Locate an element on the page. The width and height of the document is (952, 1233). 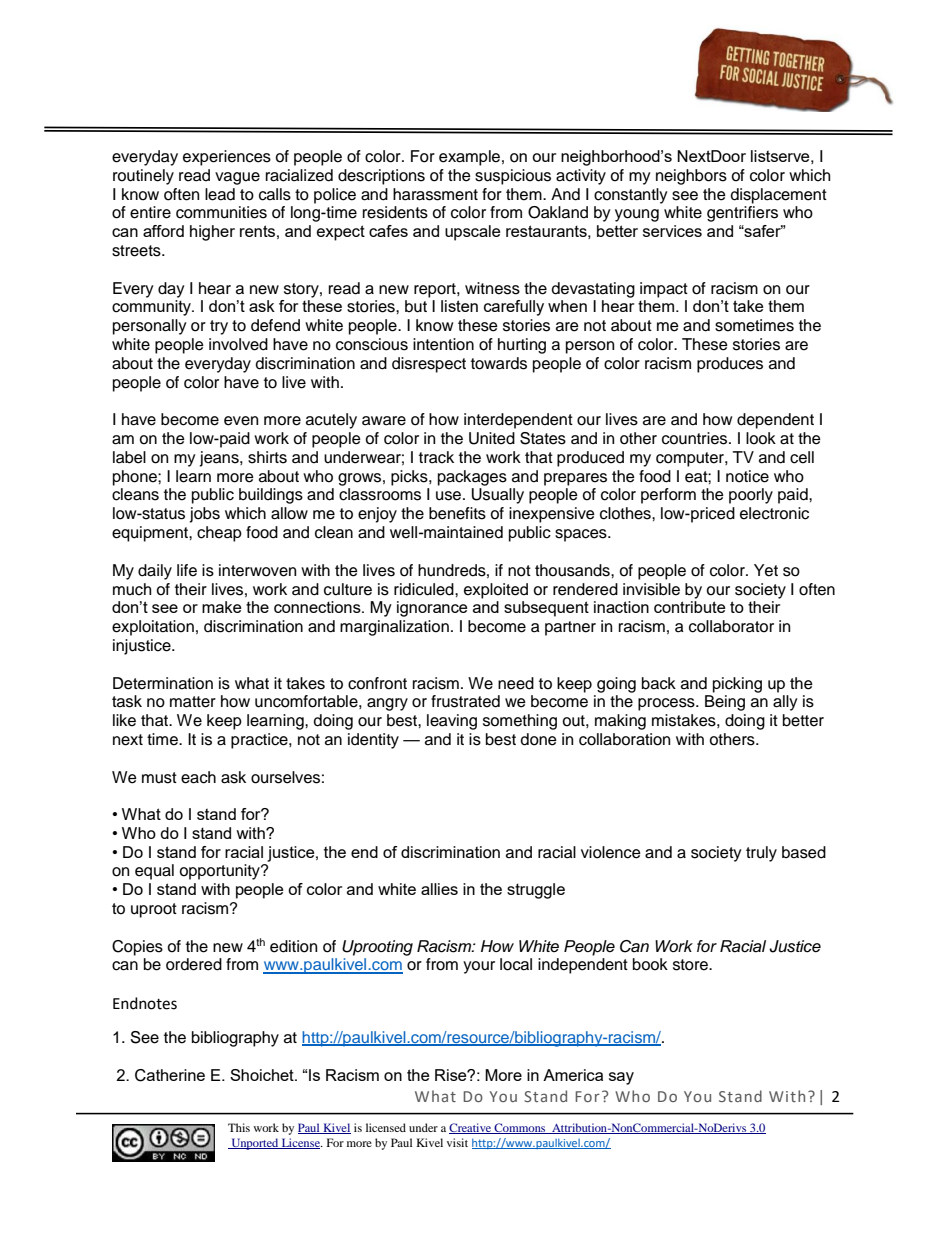
allies is located at coordinates (439, 889).
